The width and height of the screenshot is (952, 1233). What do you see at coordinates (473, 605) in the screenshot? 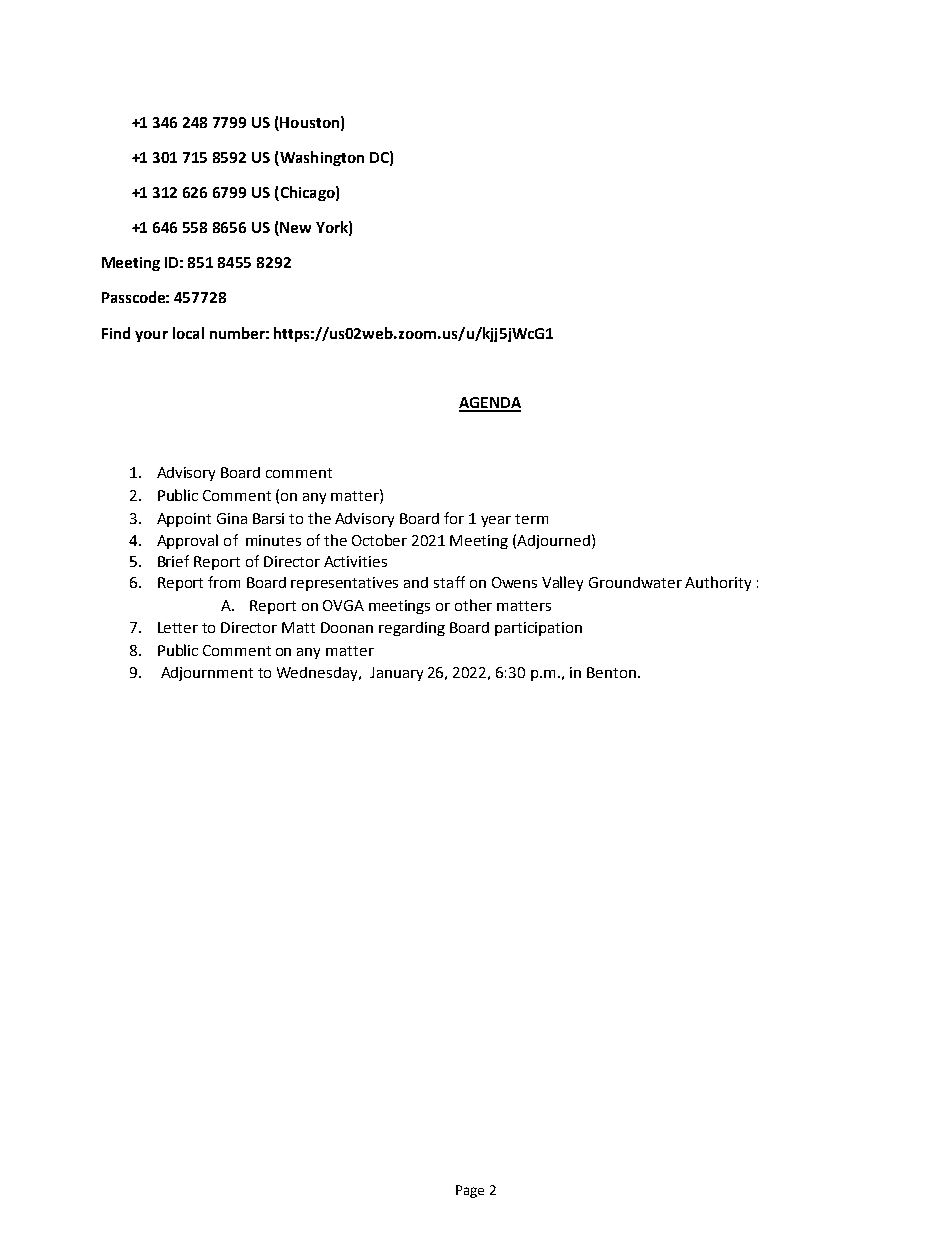
I see `other` at bounding box center [473, 605].
